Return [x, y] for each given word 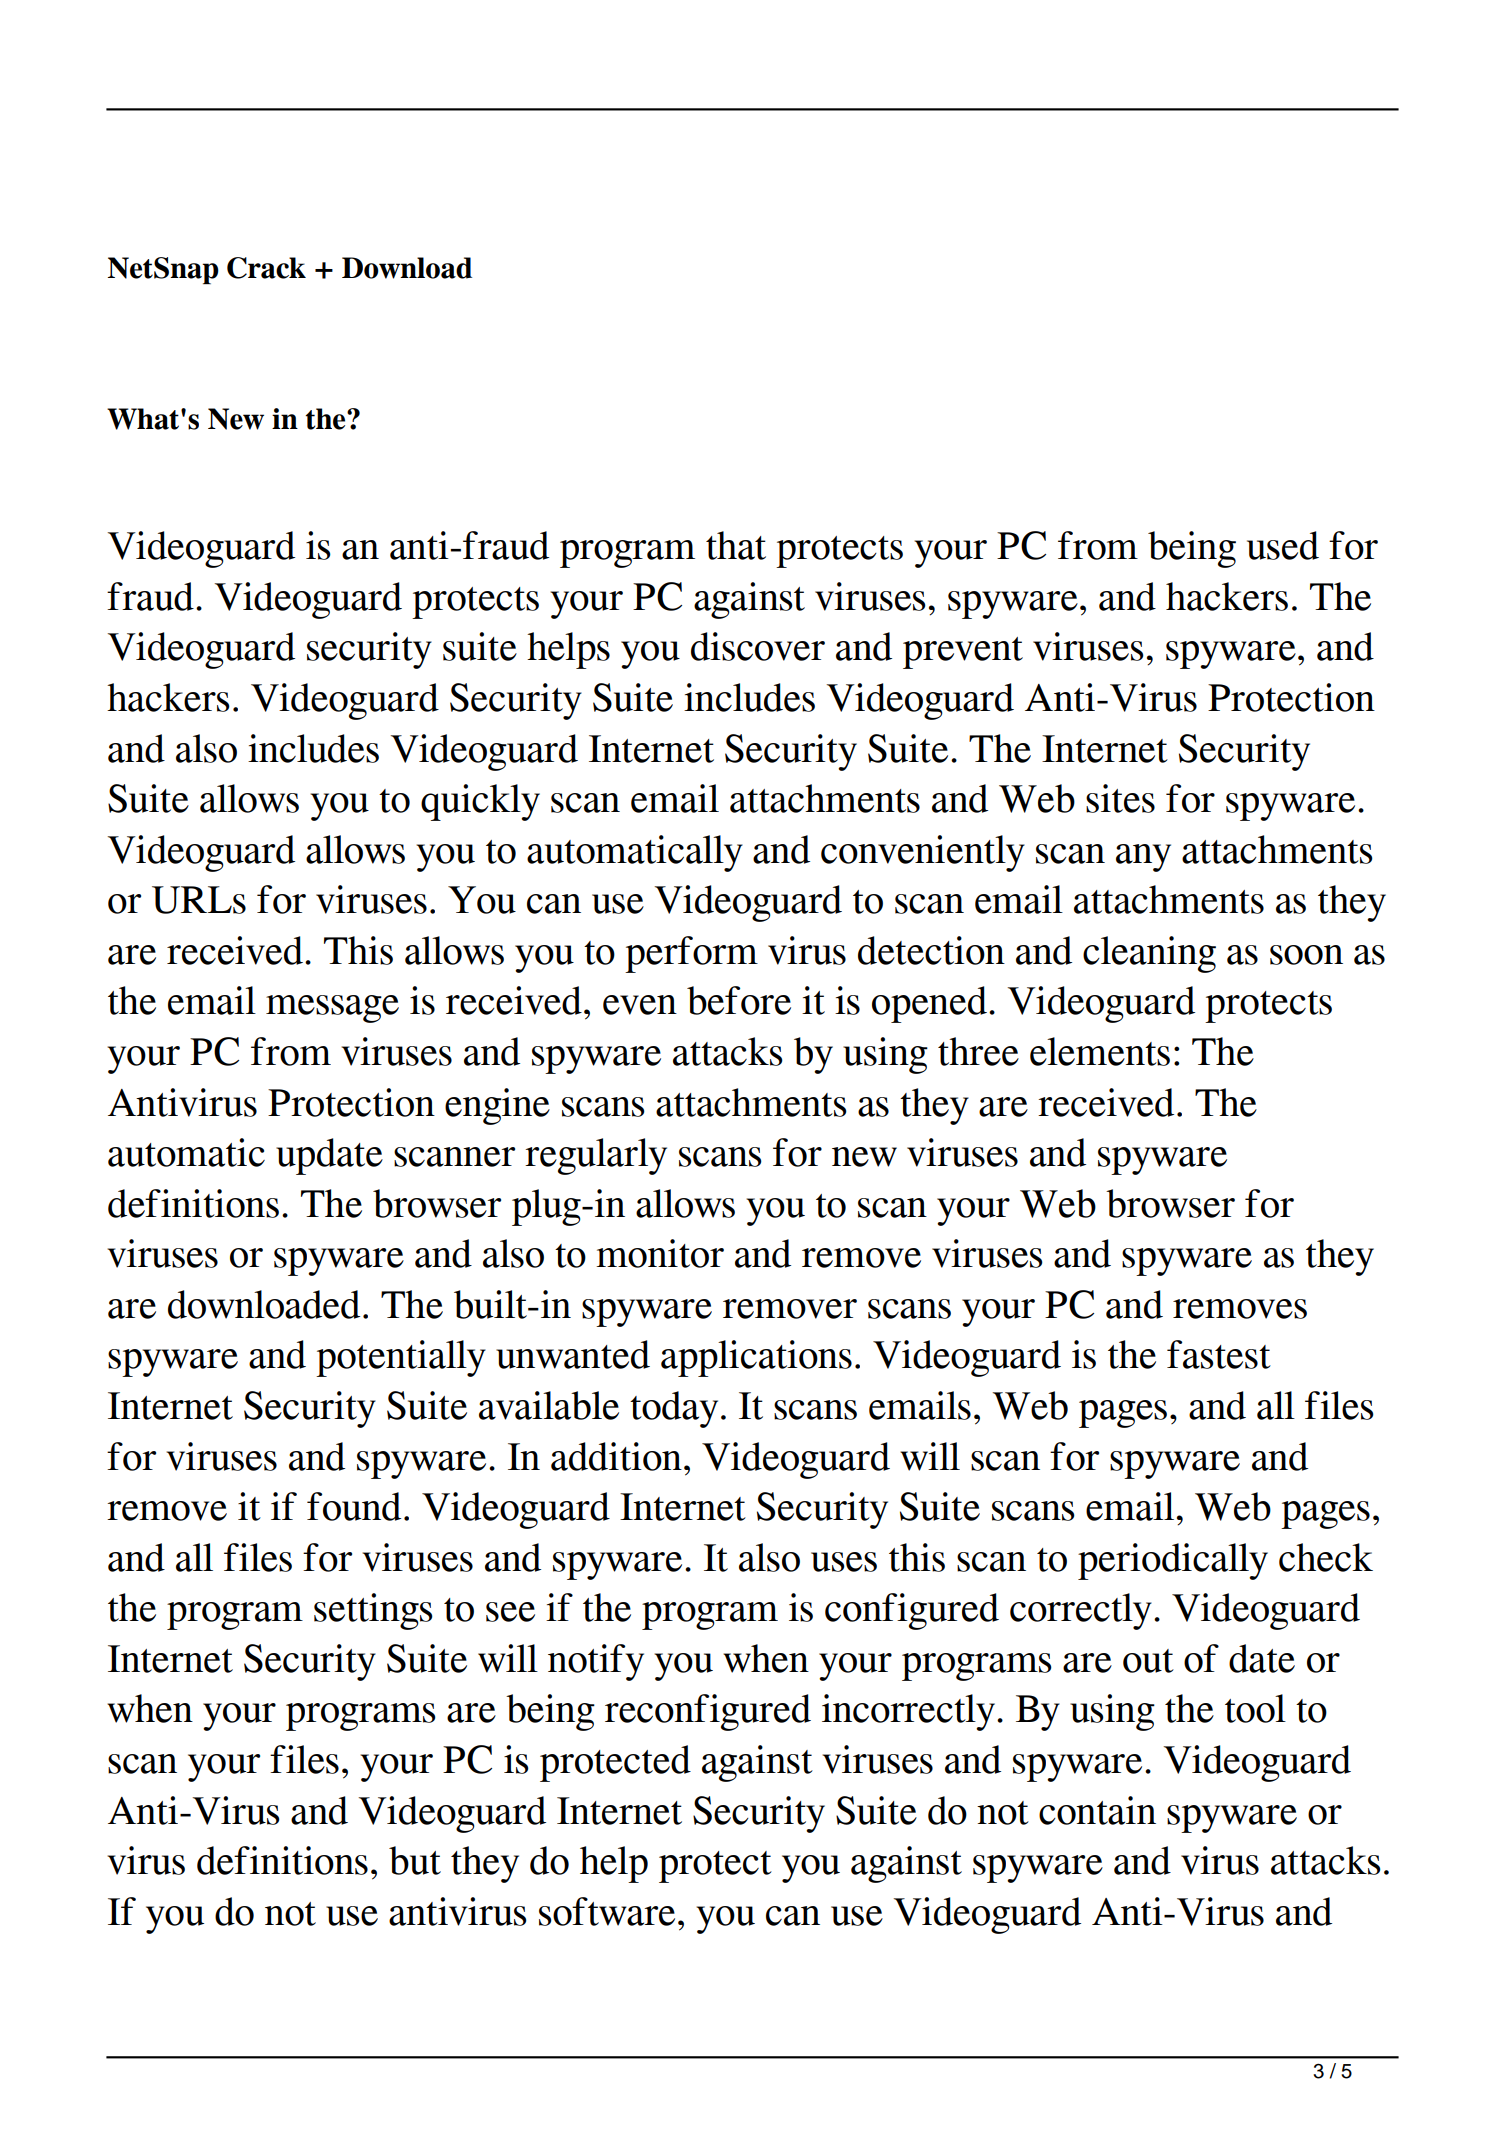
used [1283, 545]
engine [497, 1106]
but [415, 1860]
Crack [266, 268]
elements [1100, 1051]
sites [1120, 798]
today [674, 1409]
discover [758, 646]
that [736, 545]
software [607, 1911]
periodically [1173, 1561]
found [354, 1506]
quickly [480, 802]
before [739, 1000]
